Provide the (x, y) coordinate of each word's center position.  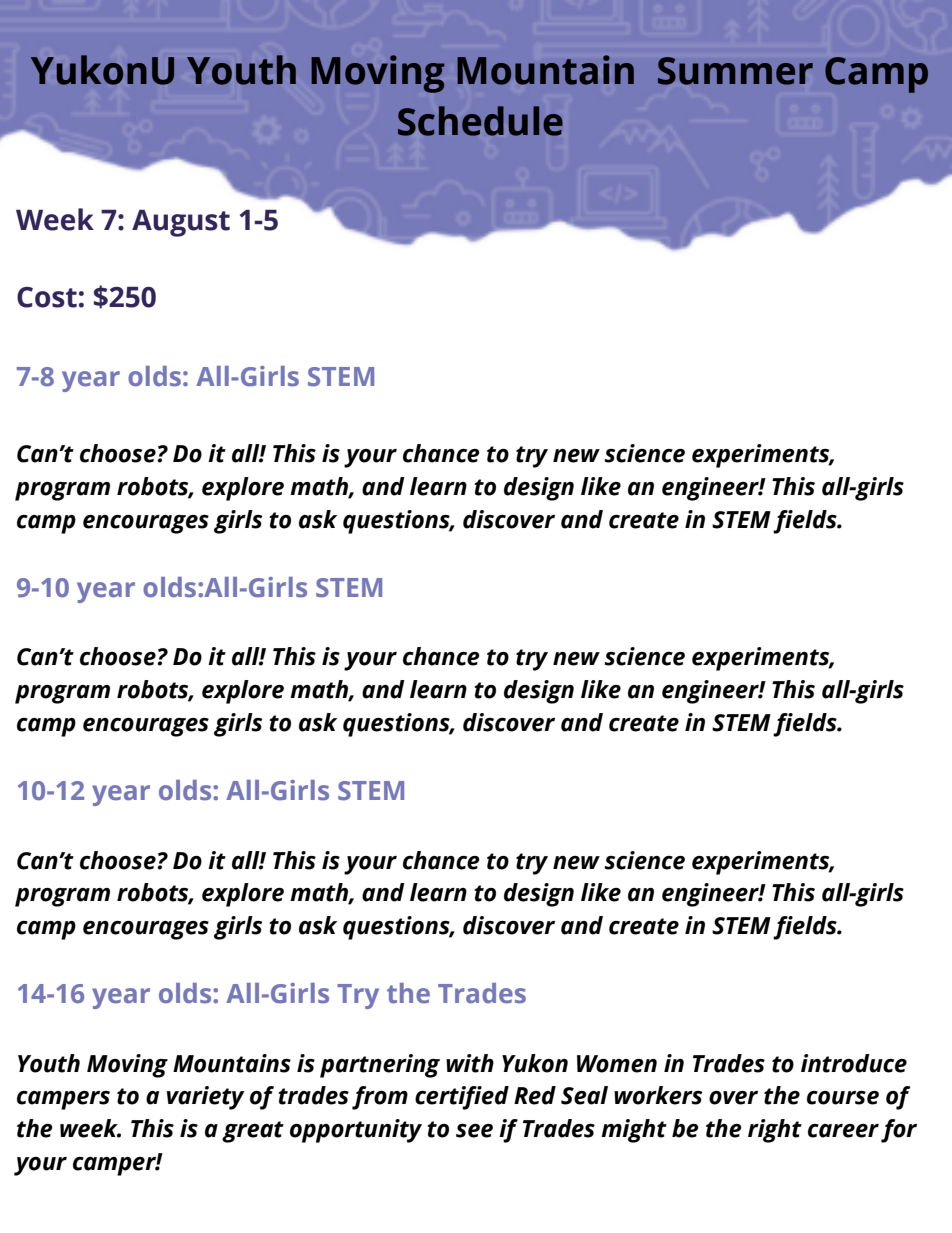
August (181, 223)
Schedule (480, 121)
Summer (735, 71)
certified (462, 1098)
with (470, 1063)
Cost (47, 297)
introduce (854, 1063)
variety (206, 1098)
